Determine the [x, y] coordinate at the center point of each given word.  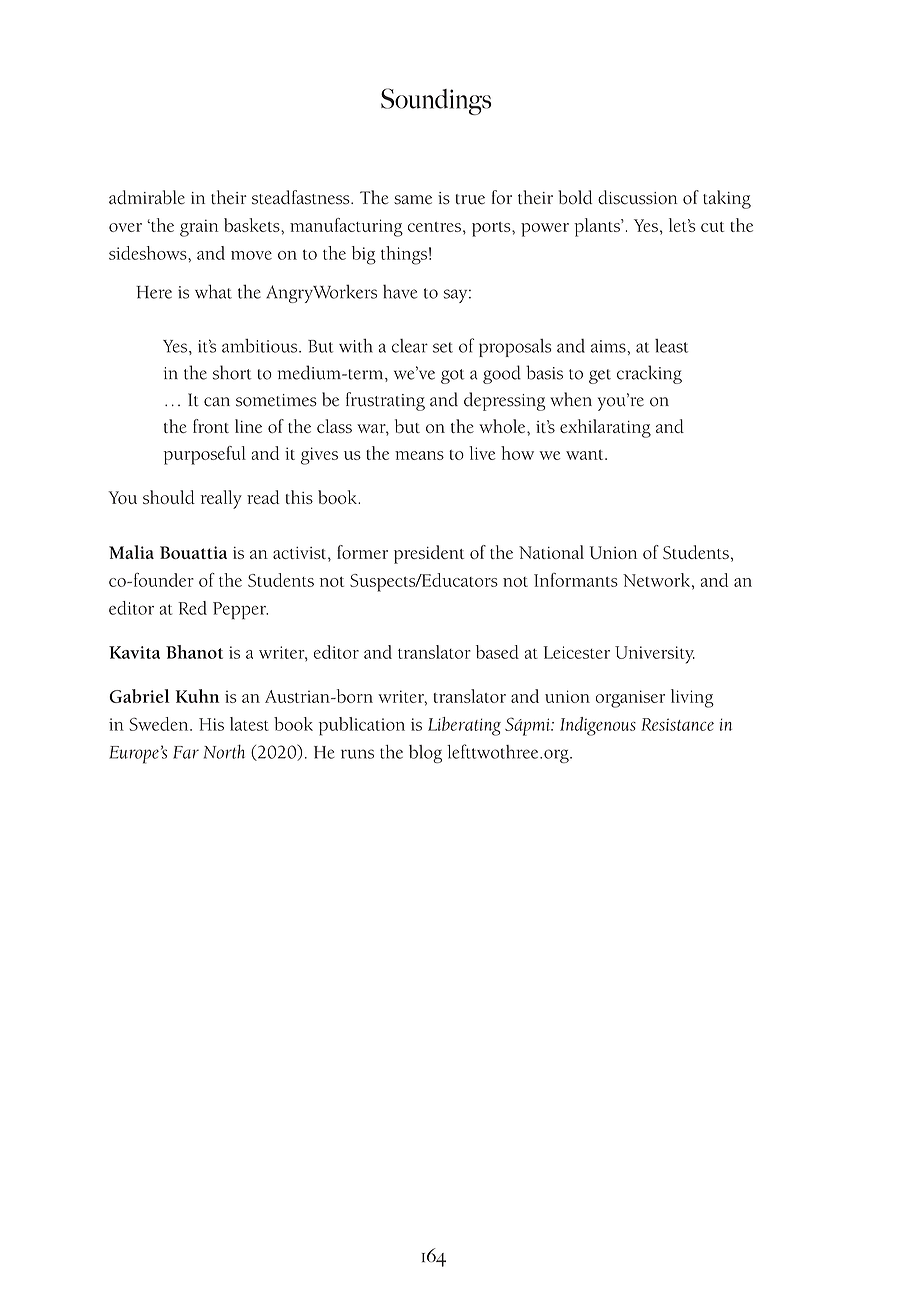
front [211, 426]
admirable [147, 197]
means [419, 455]
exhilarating [605, 428]
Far [186, 752]
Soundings [436, 101]
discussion [637, 197]
